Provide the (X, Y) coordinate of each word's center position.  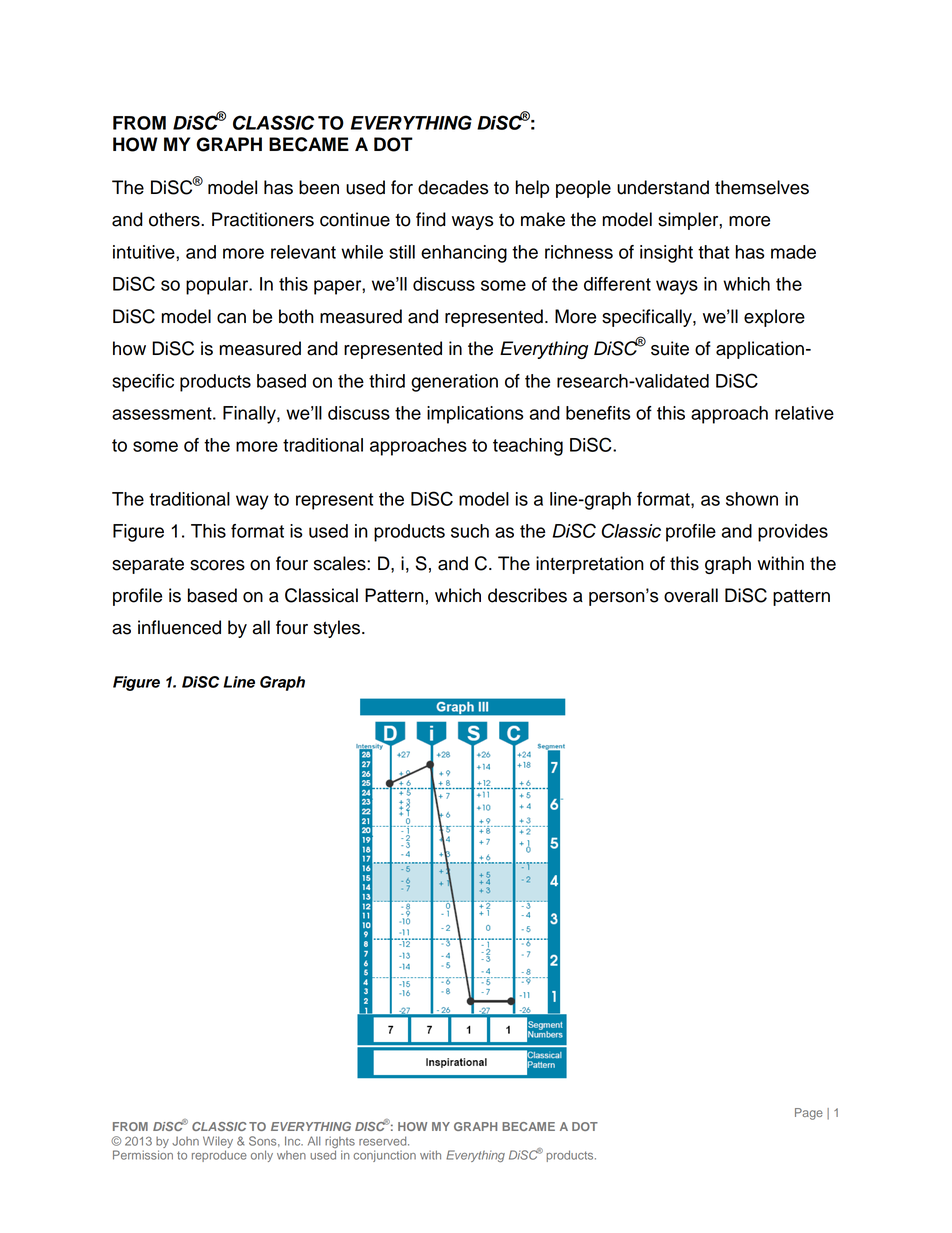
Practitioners (263, 219)
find (431, 219)
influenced (179, 627)
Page (809, 1114)
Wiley (218, 1143)
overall (691, 595)
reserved (384, 1141)
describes (527, 595)
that (713, 252)
